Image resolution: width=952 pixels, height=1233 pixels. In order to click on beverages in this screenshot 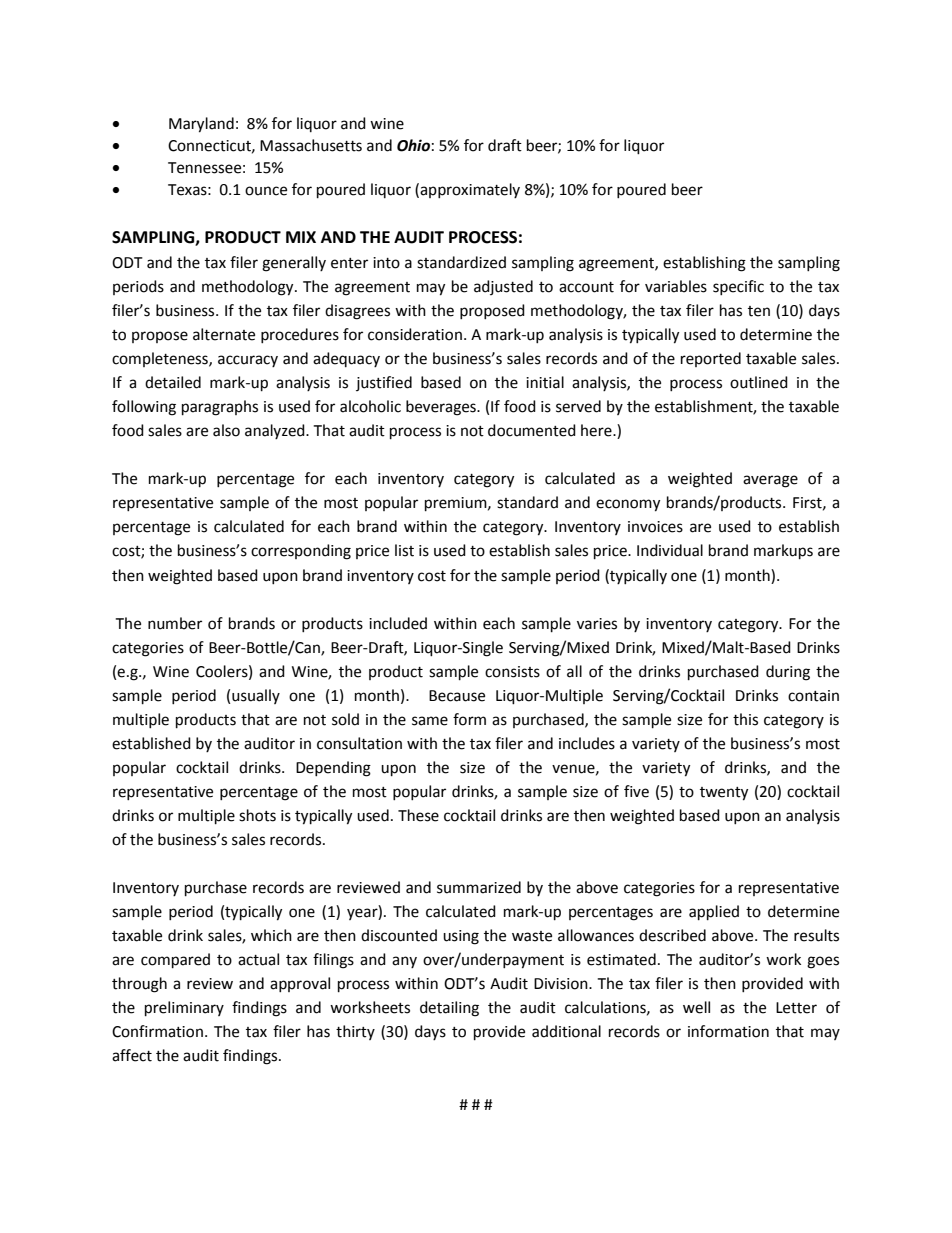, I will do `click(442, 408)`.
